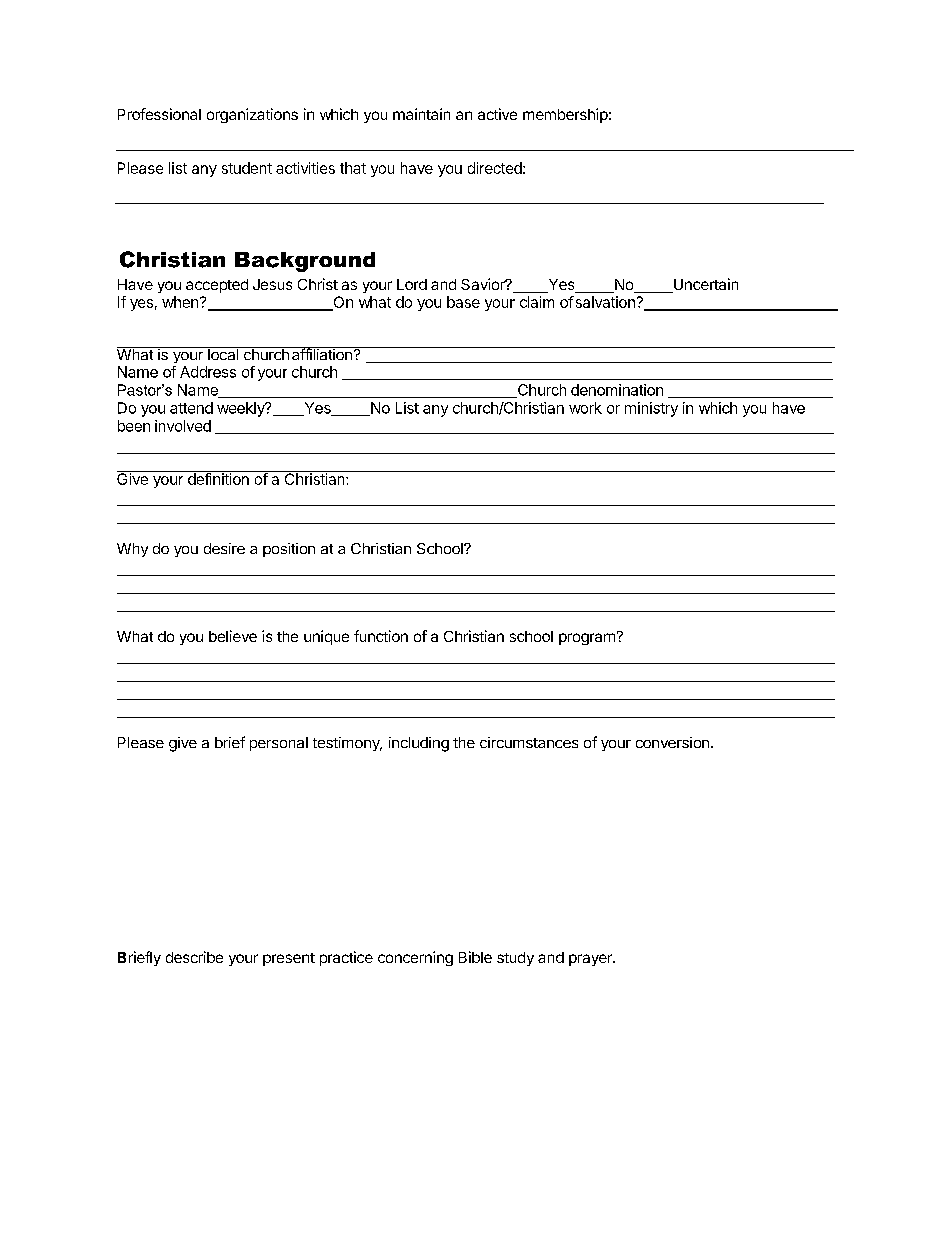 The height and width of the screenshot is (1233, 952). I want to click on including, so click(419, 744).
